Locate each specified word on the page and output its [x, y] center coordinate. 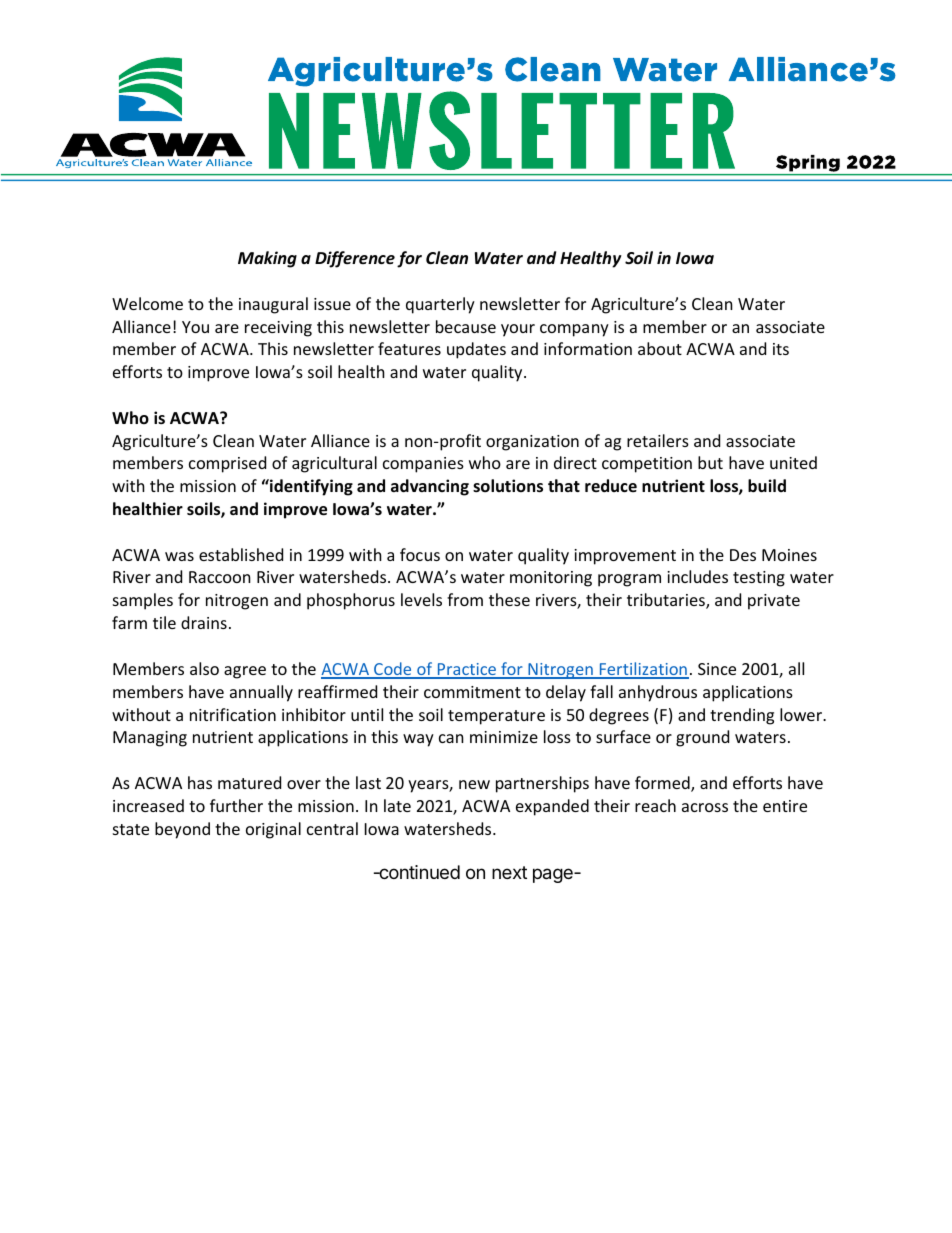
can [451, 738]
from [465, 599]
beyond [182, 830]
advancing [430, 487]
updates [476, 350]
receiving [278, 329]
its [781, 349]
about [660, 348]
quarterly [440, 305]
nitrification [233, 714]
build [767, 486]
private [774, 602]
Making [267, 259]
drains [204, 622]
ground [702, 738]
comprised [227, 464]
